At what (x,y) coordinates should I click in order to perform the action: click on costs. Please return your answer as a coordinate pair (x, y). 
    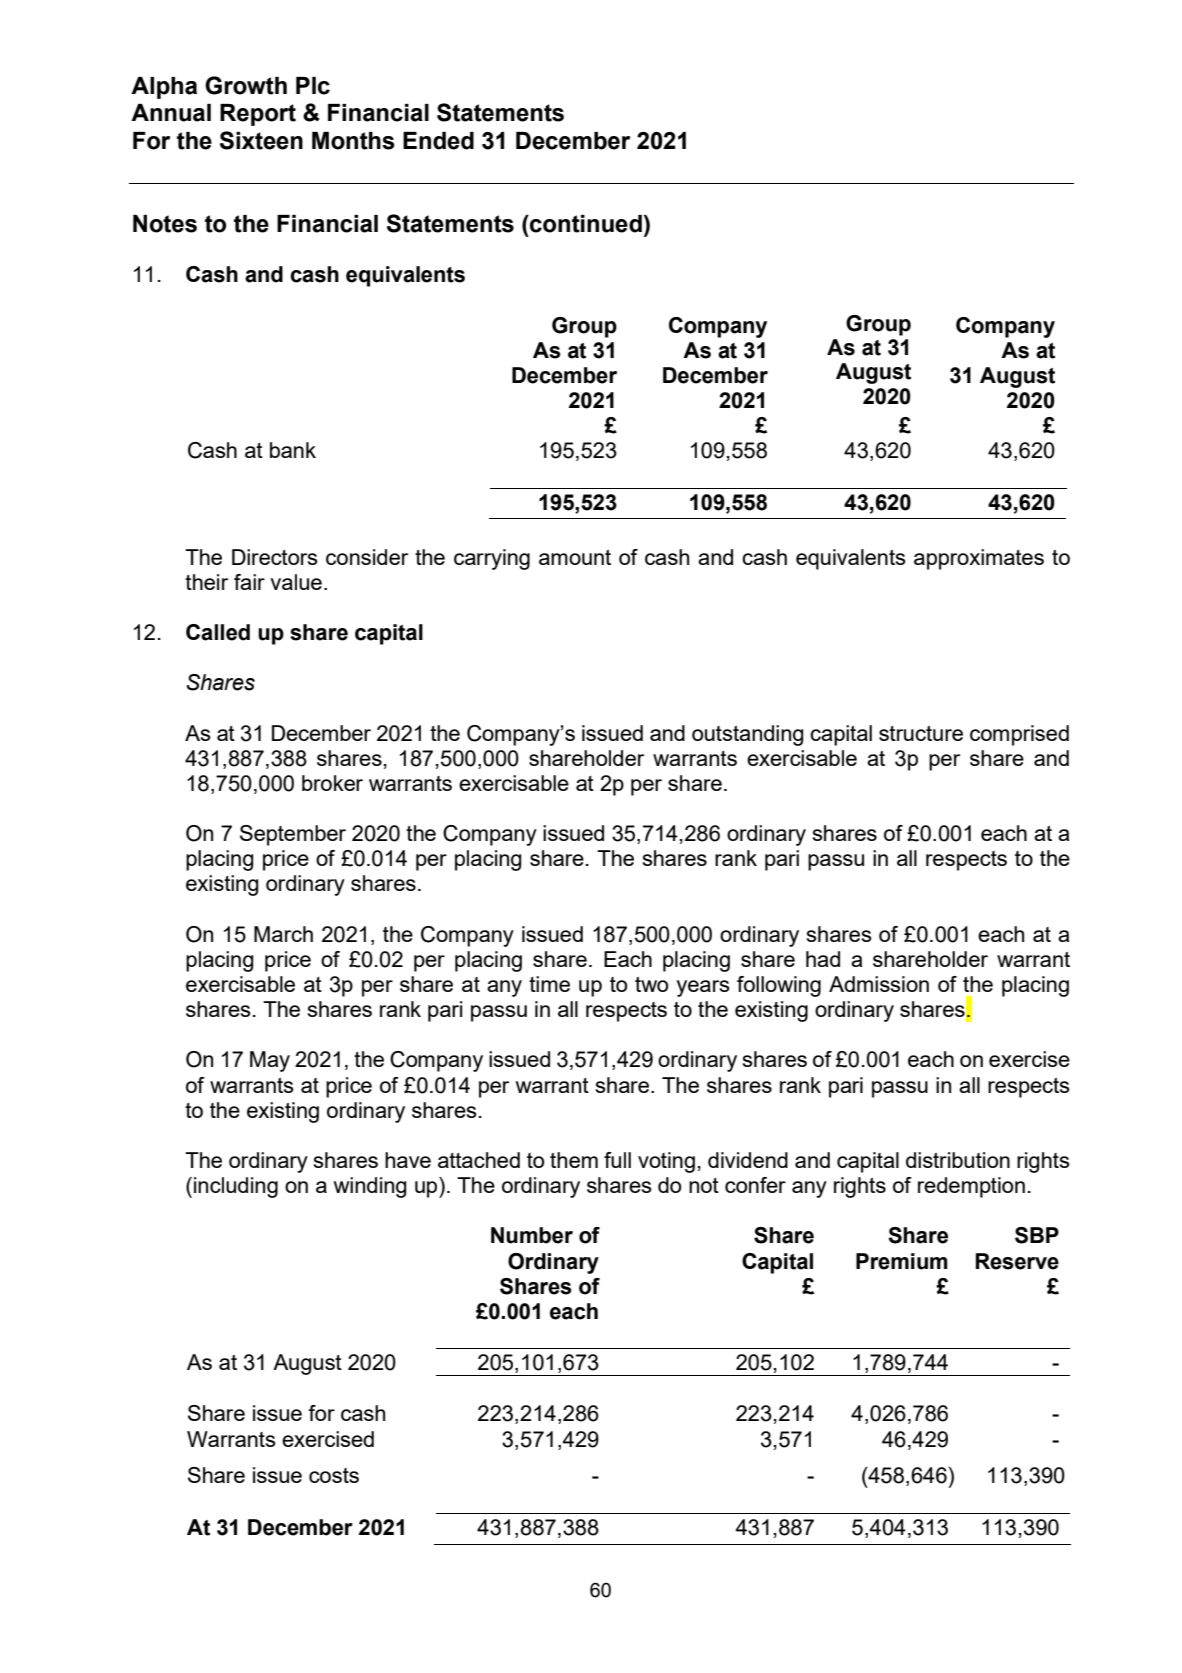
    Looking at the image, I should click on (334, 1475).
